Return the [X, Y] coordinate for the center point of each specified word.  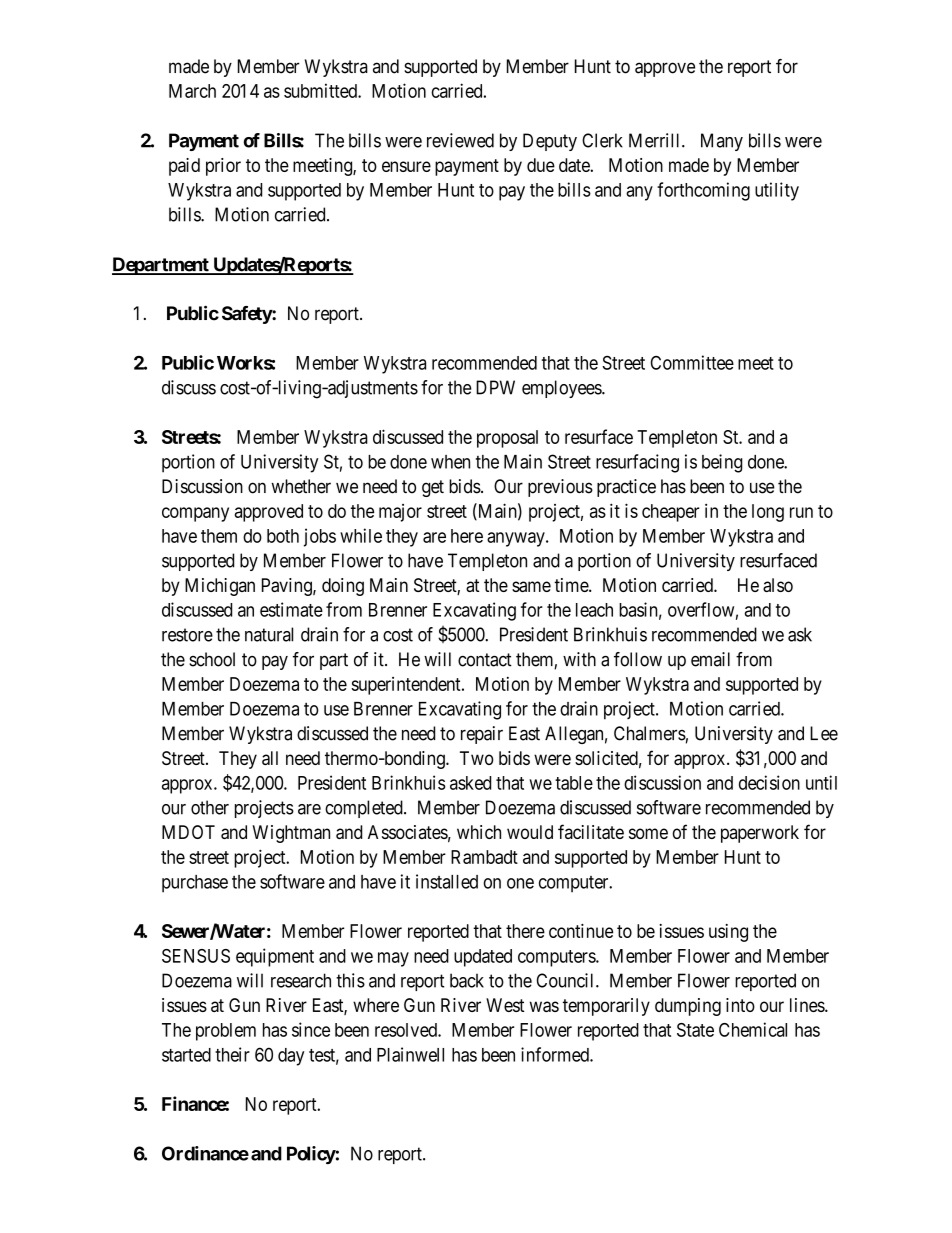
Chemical [753, 1029]
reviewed [460, 140]
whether [301, 486]
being [722, 463]
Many [722, 142]
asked [470, 783]
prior [223, 167]
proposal [507, 439]
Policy [311, 1155]
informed [556, 1054]
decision [769, 782]
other [210, 807]
